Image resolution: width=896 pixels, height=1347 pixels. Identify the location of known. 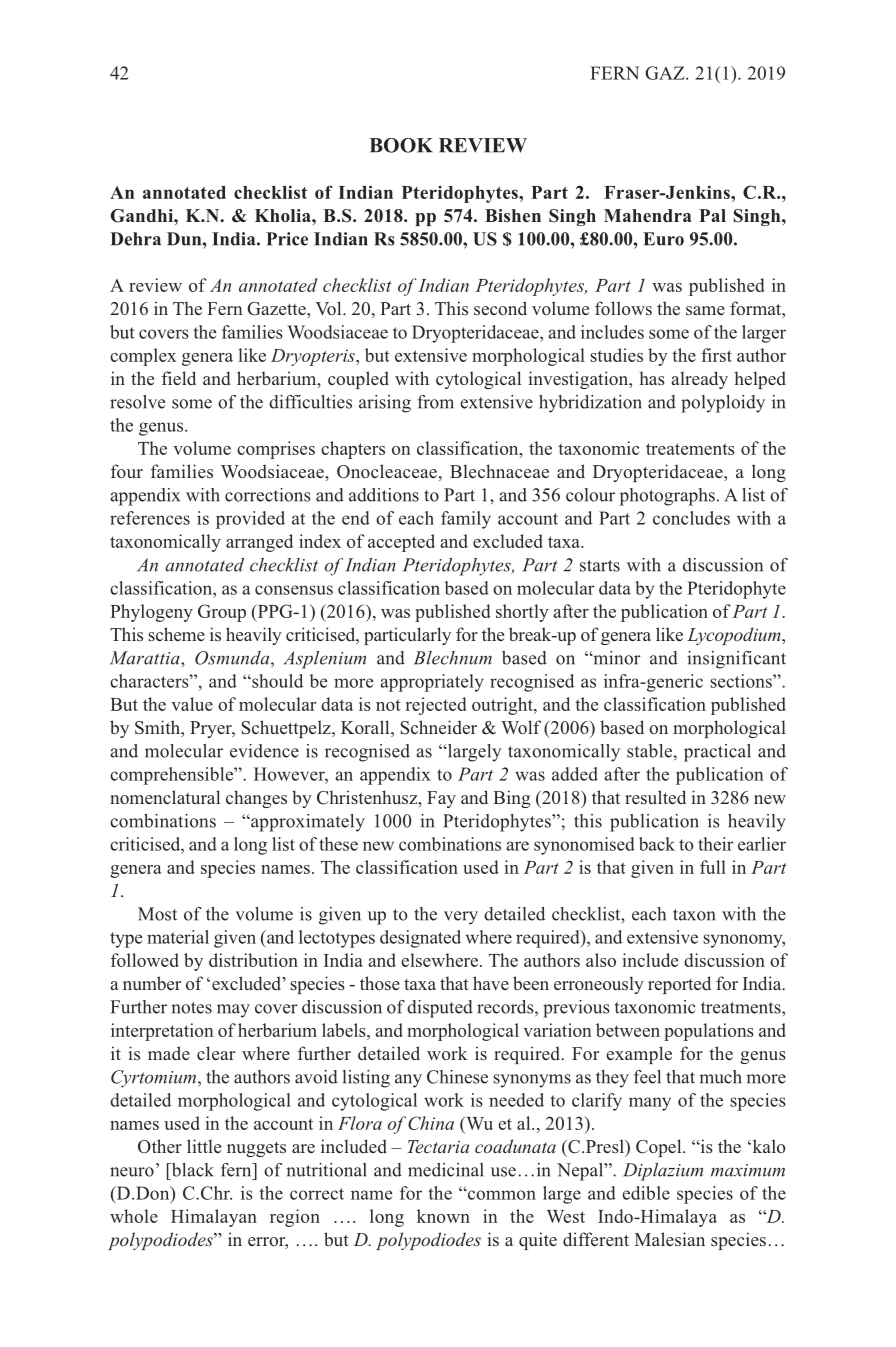
(443, 1216).
